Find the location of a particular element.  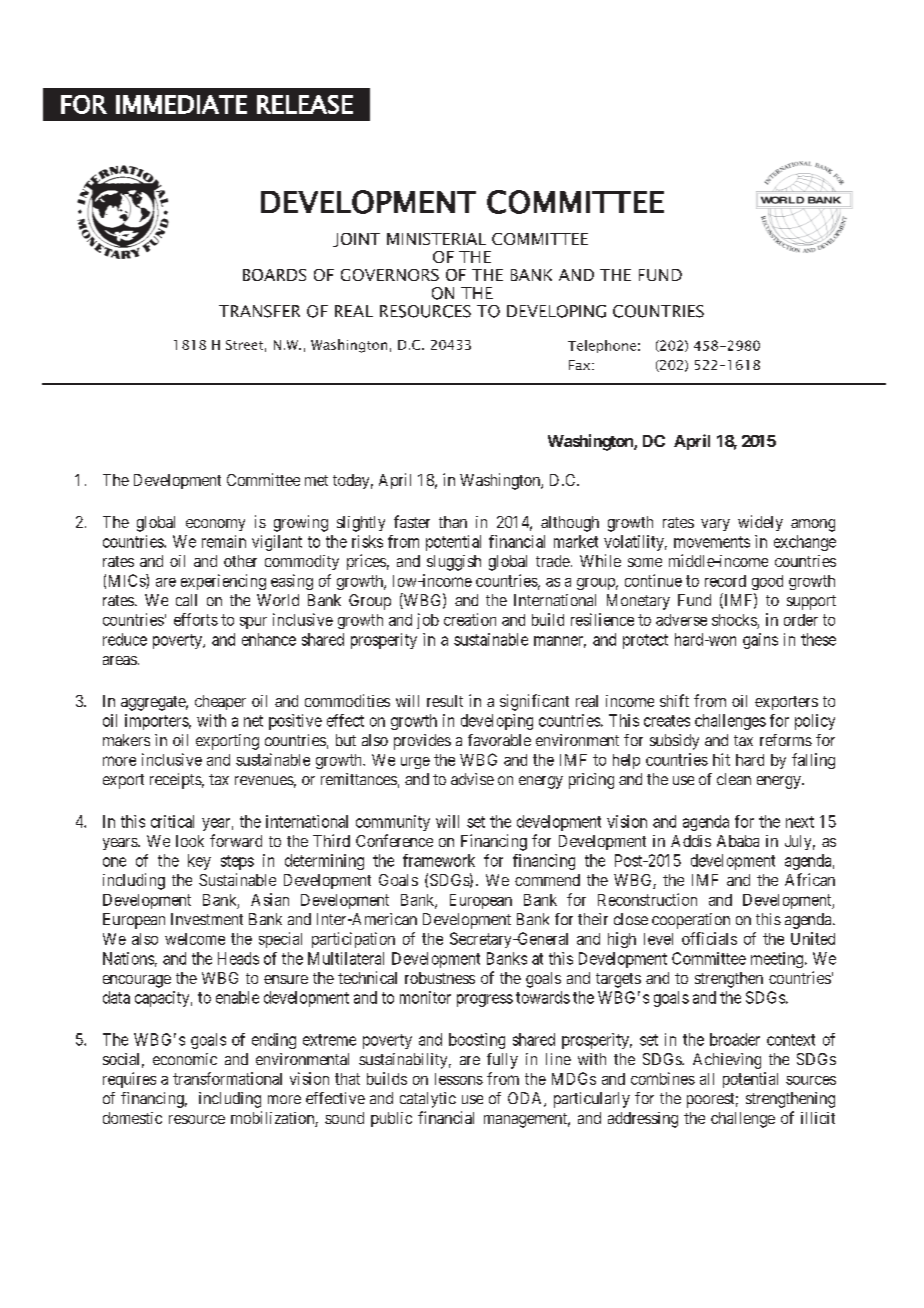

MINISTERIAL is located at coordinates (436, 239).
